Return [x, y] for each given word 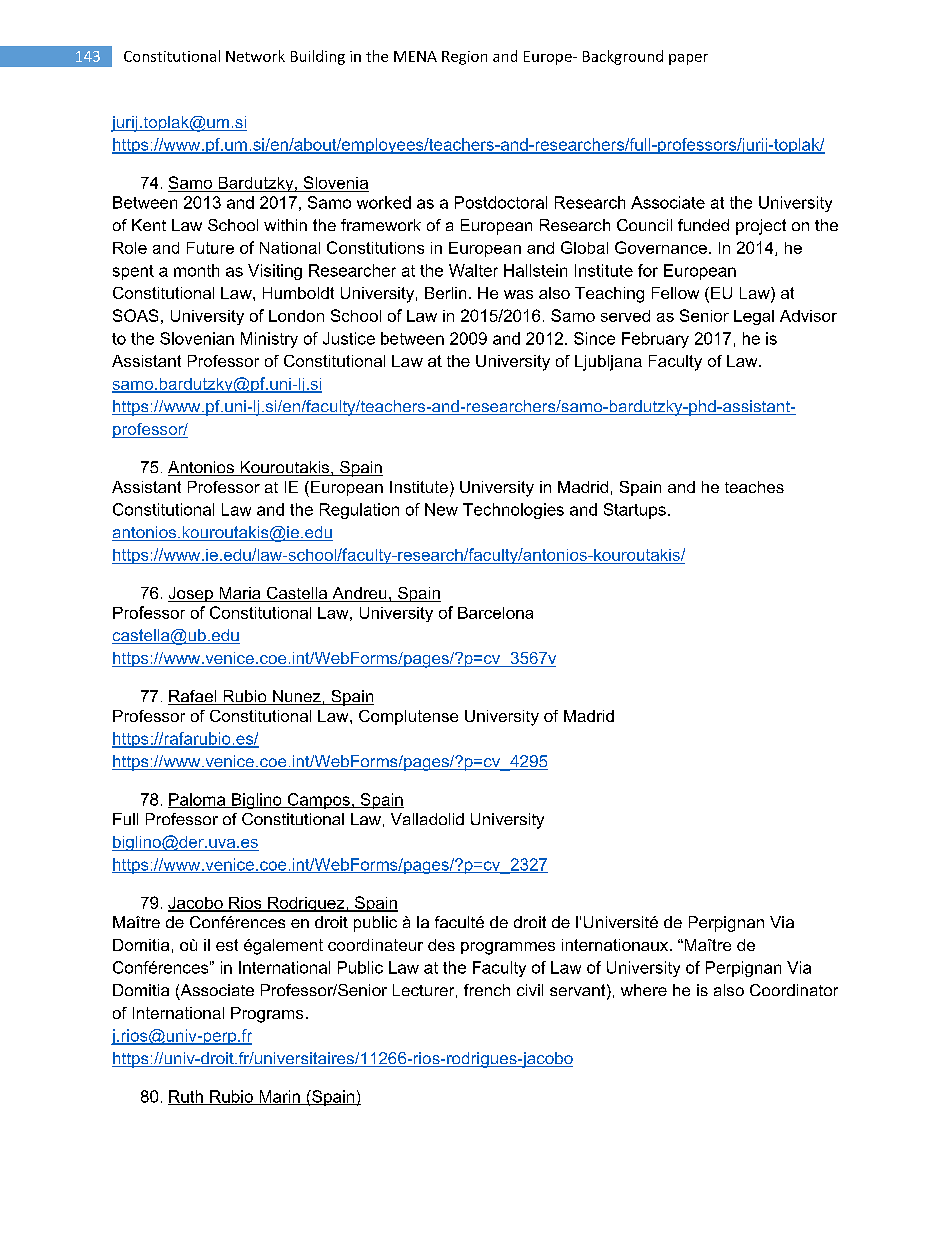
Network [255, 56]
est [227, 945]
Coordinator [794, 990]
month [196, 270]
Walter [473, 270]
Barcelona [495, 613]
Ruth [186, 1097]
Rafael [193, 697]
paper [688, 59]
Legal [754, 317]
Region [464, 58]
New [441, 509]
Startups [635, 511]
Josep [191, 594]
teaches [754, 487]
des [441, 945]
